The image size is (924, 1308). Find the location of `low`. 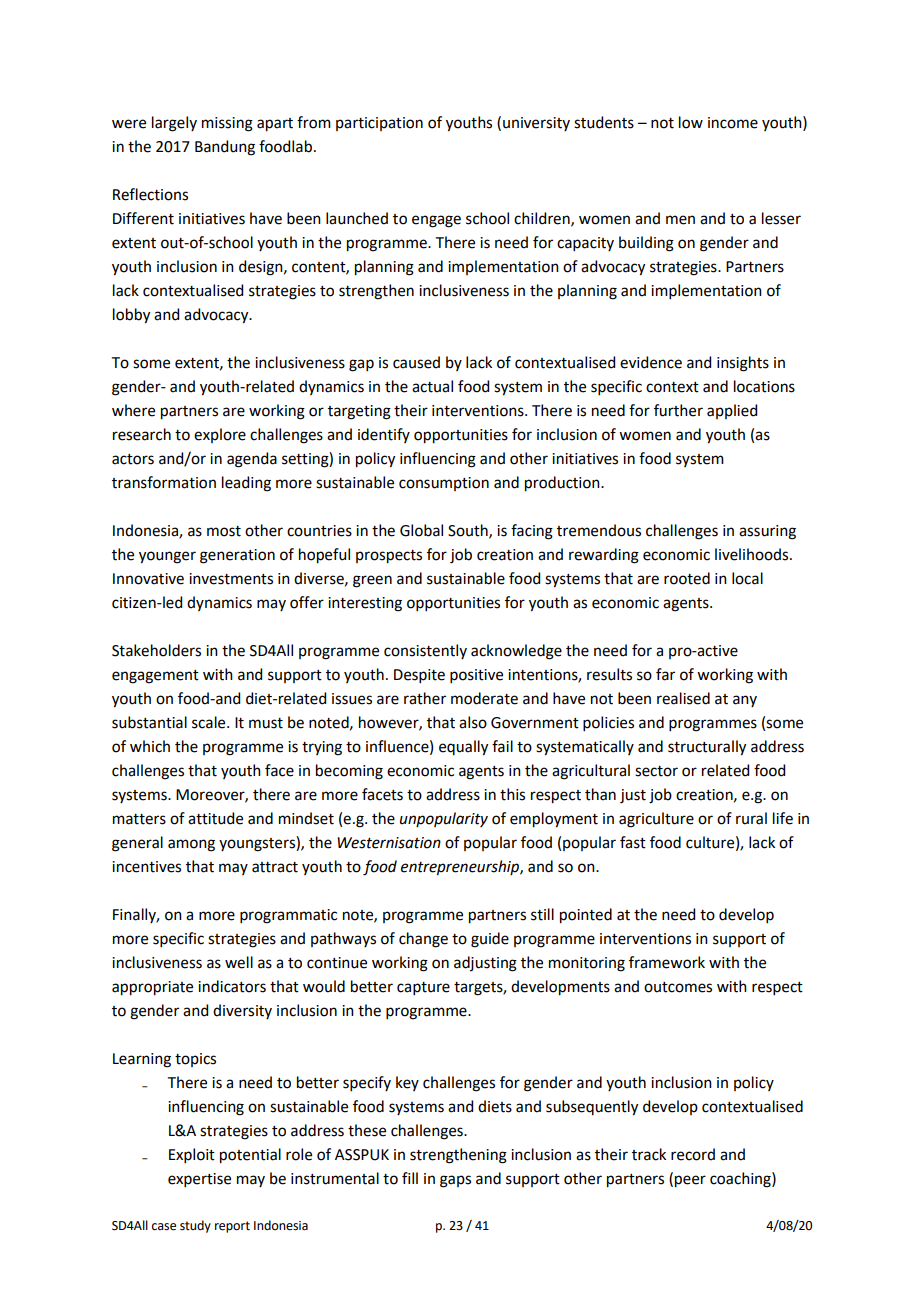

low is located at coordinates (691, 122).
